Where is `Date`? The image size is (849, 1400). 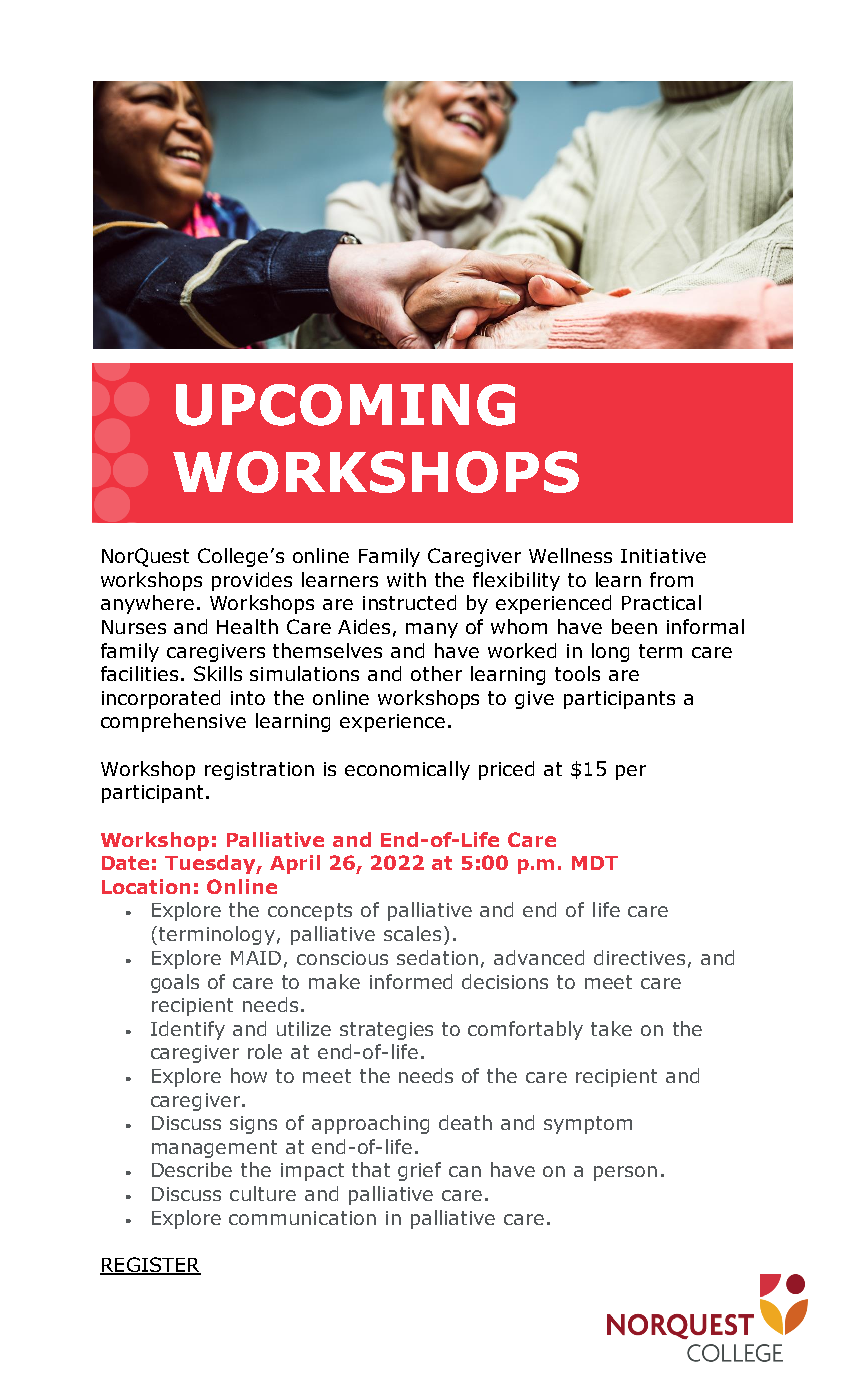 Date is located at coordinates (125, 863).
